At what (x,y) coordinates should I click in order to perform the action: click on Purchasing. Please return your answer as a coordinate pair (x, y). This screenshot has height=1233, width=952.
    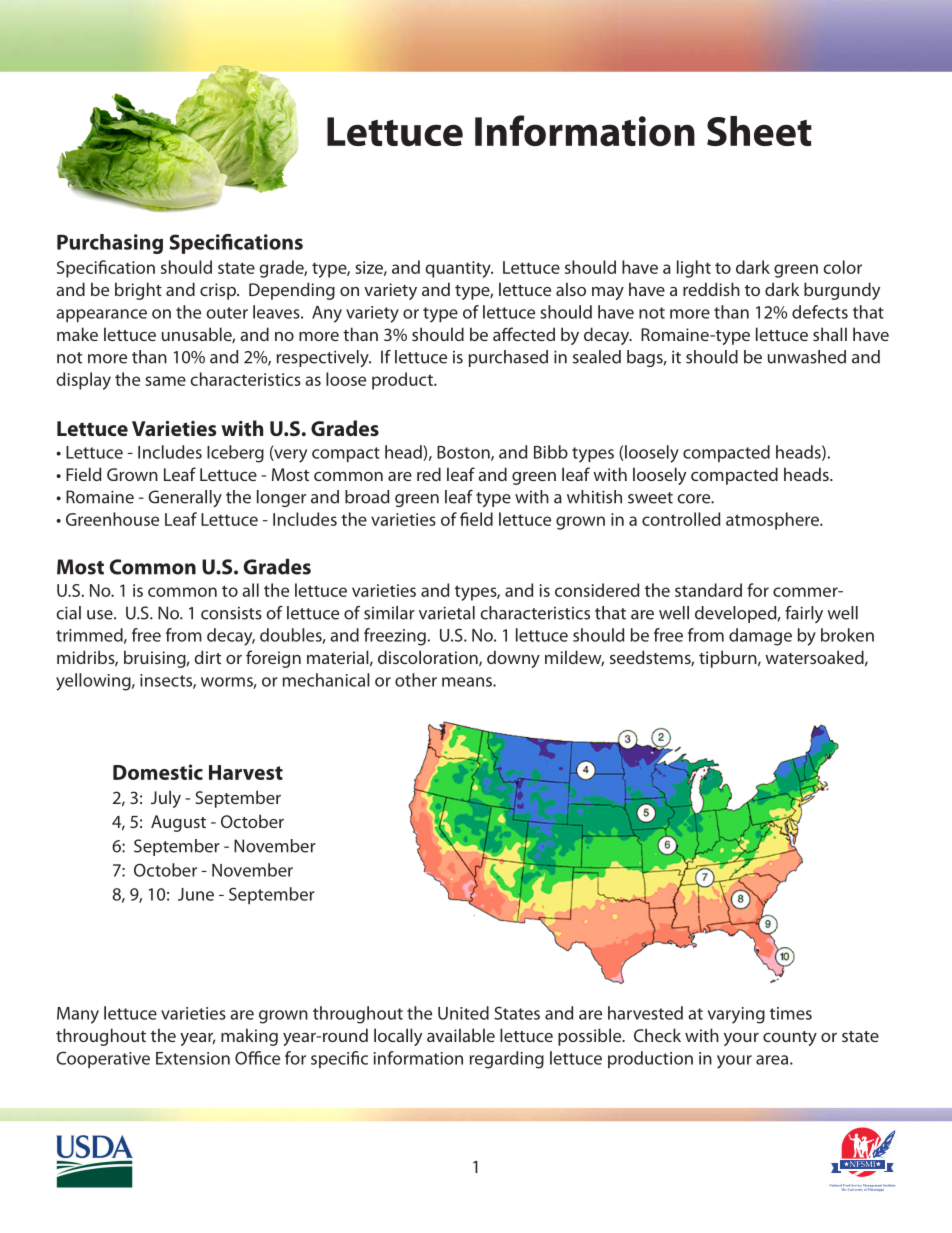
    Looking at the image, I should click on (110, 244).
